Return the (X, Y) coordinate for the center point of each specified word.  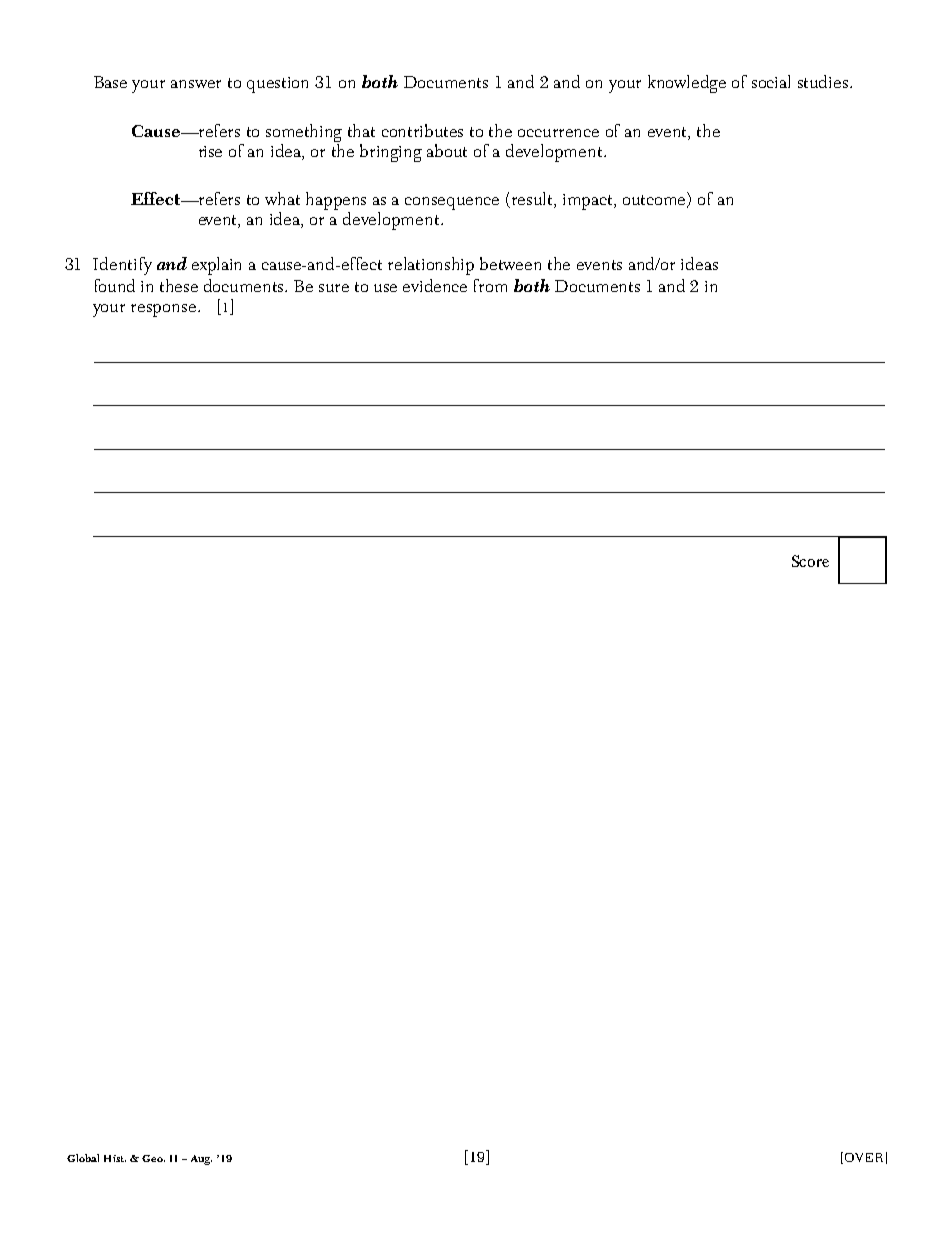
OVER (864, 1157)
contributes (422, 130)
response (163, 310)
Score (810, 561)
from (490, 285)
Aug (201, 1160)
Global (83, 1158)
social (771, 81)
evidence (435, 285)
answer (196, 84)
